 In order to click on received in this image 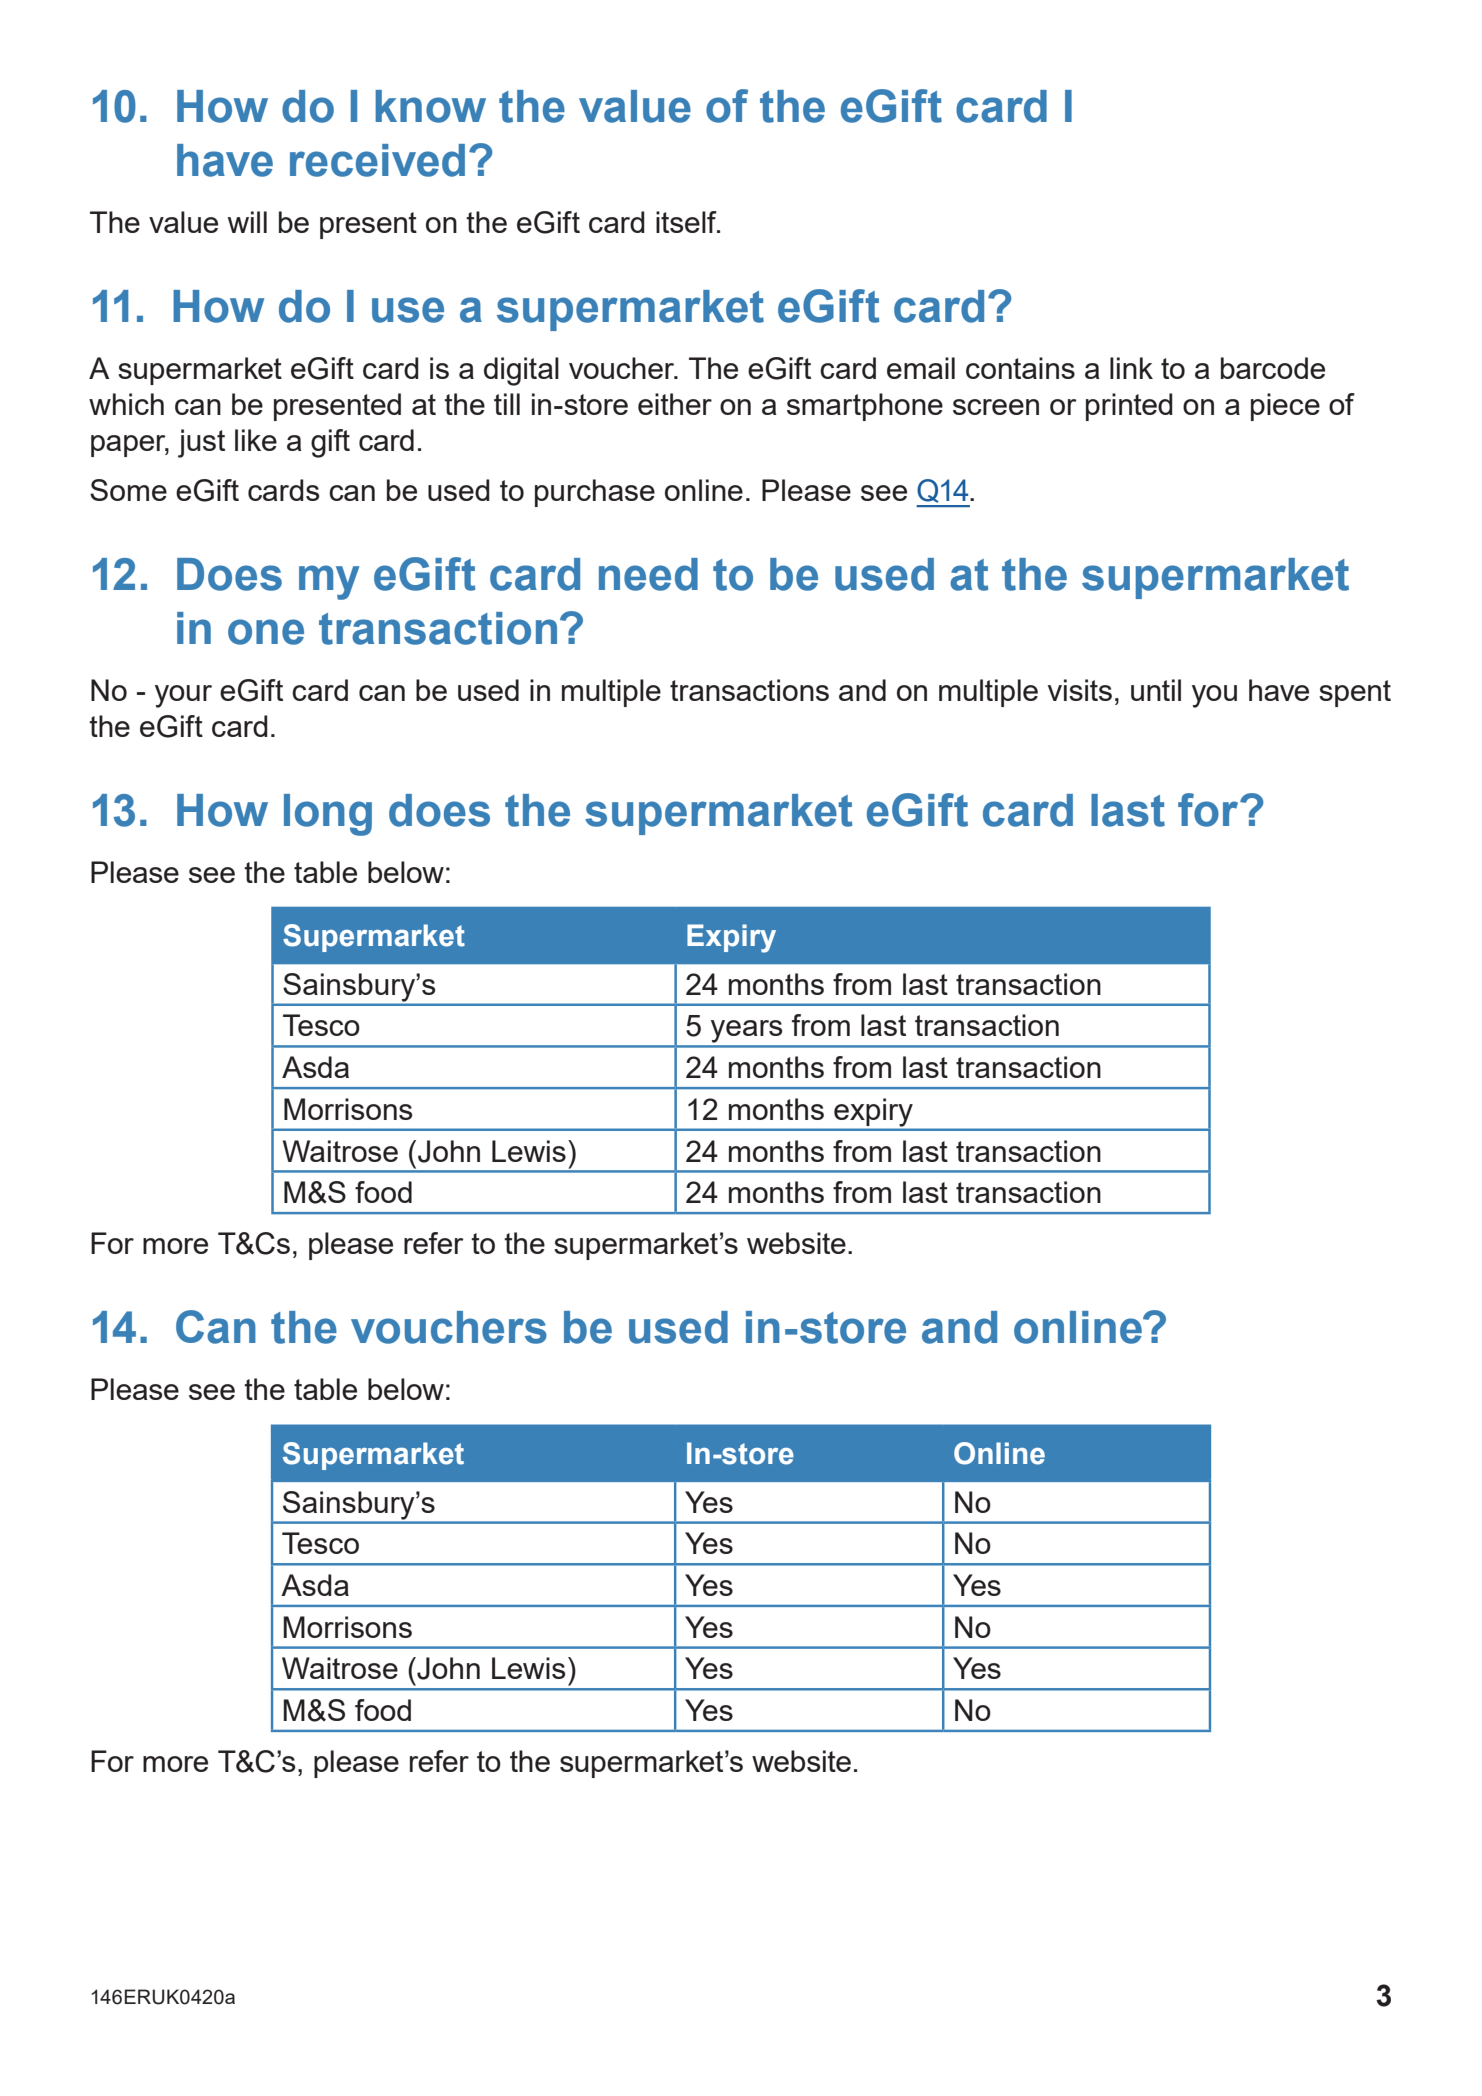, I will do `click(377, 160)`.
